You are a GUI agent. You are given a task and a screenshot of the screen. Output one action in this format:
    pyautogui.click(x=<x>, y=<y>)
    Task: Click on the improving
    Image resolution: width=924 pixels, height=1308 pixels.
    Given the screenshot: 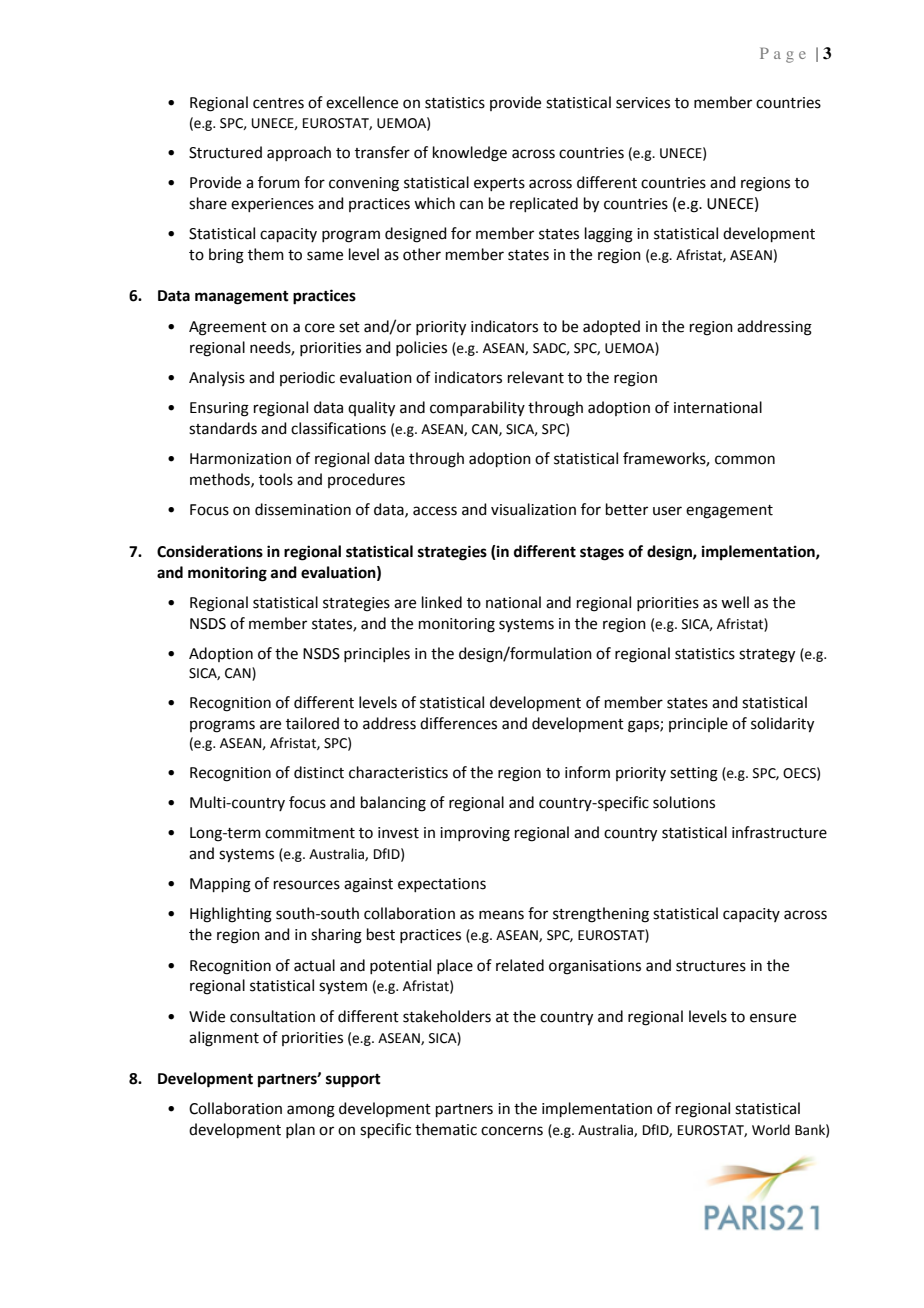 What is the action you would take?
    pyautogui.click(x=475, y=834)
